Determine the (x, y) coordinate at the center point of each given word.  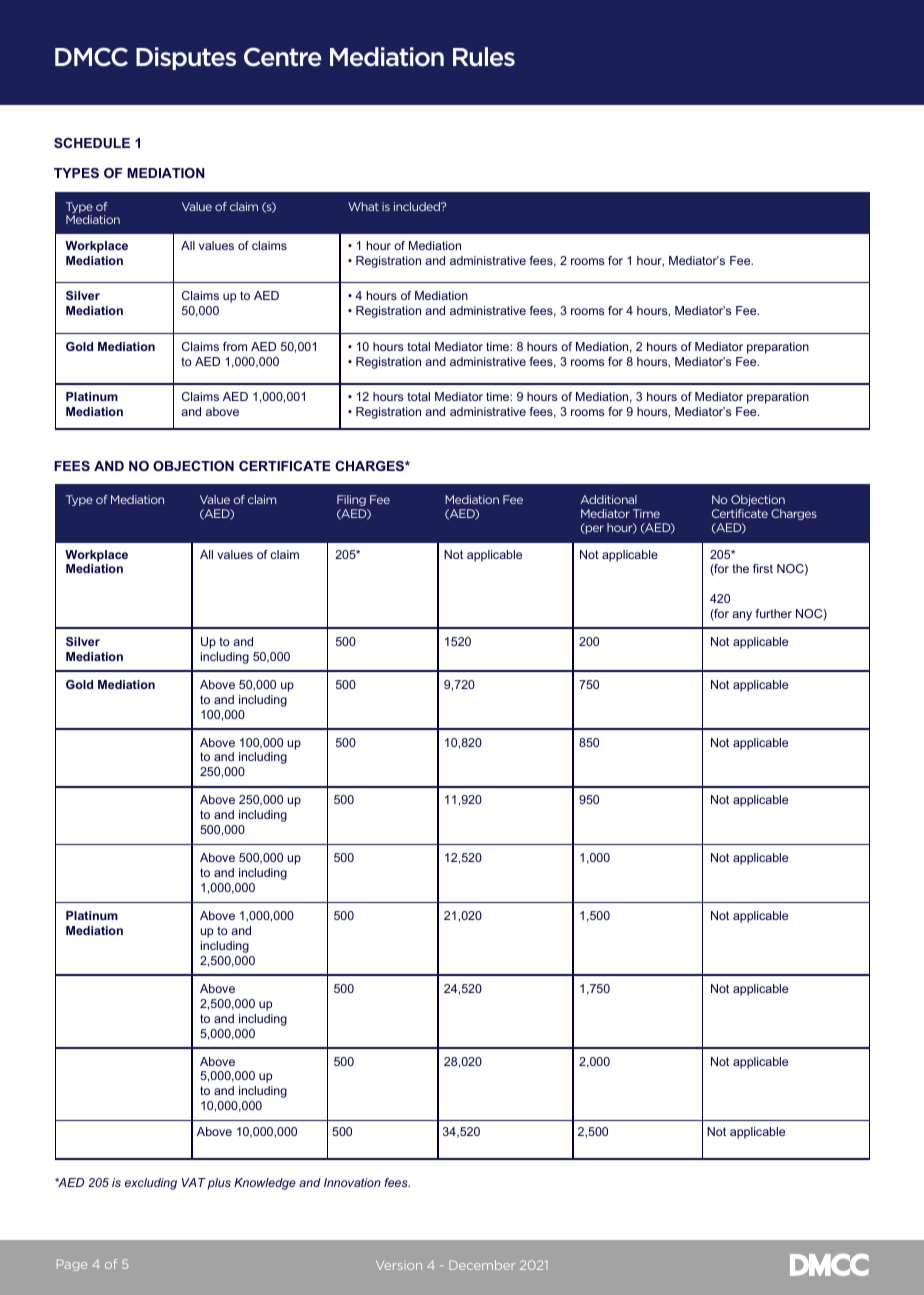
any (742, 616)
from (235, 346)
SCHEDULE (92, 143)
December (482, 1265)
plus (219, 1184)
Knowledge (265, 1184)
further (774, 613)
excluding (151, 1184)
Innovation (352, 1182)
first (763, 568)
